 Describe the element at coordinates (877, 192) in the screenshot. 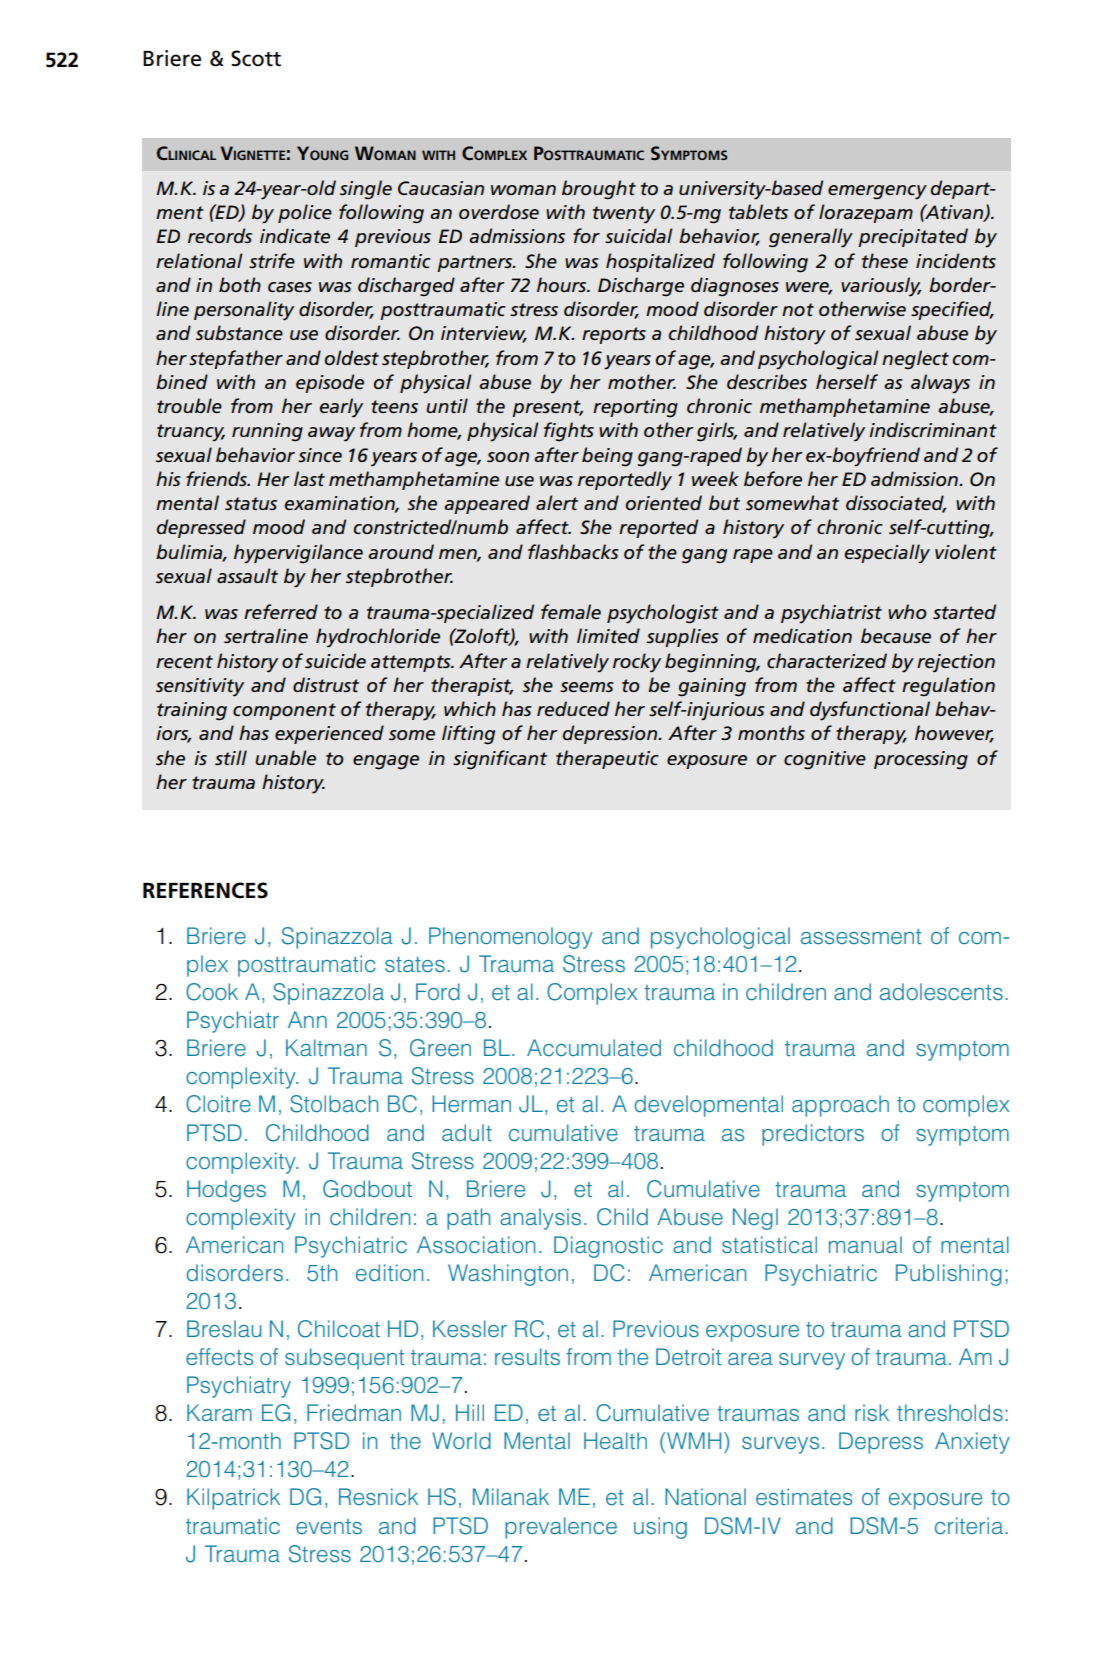

I see `emergency` at that location.
